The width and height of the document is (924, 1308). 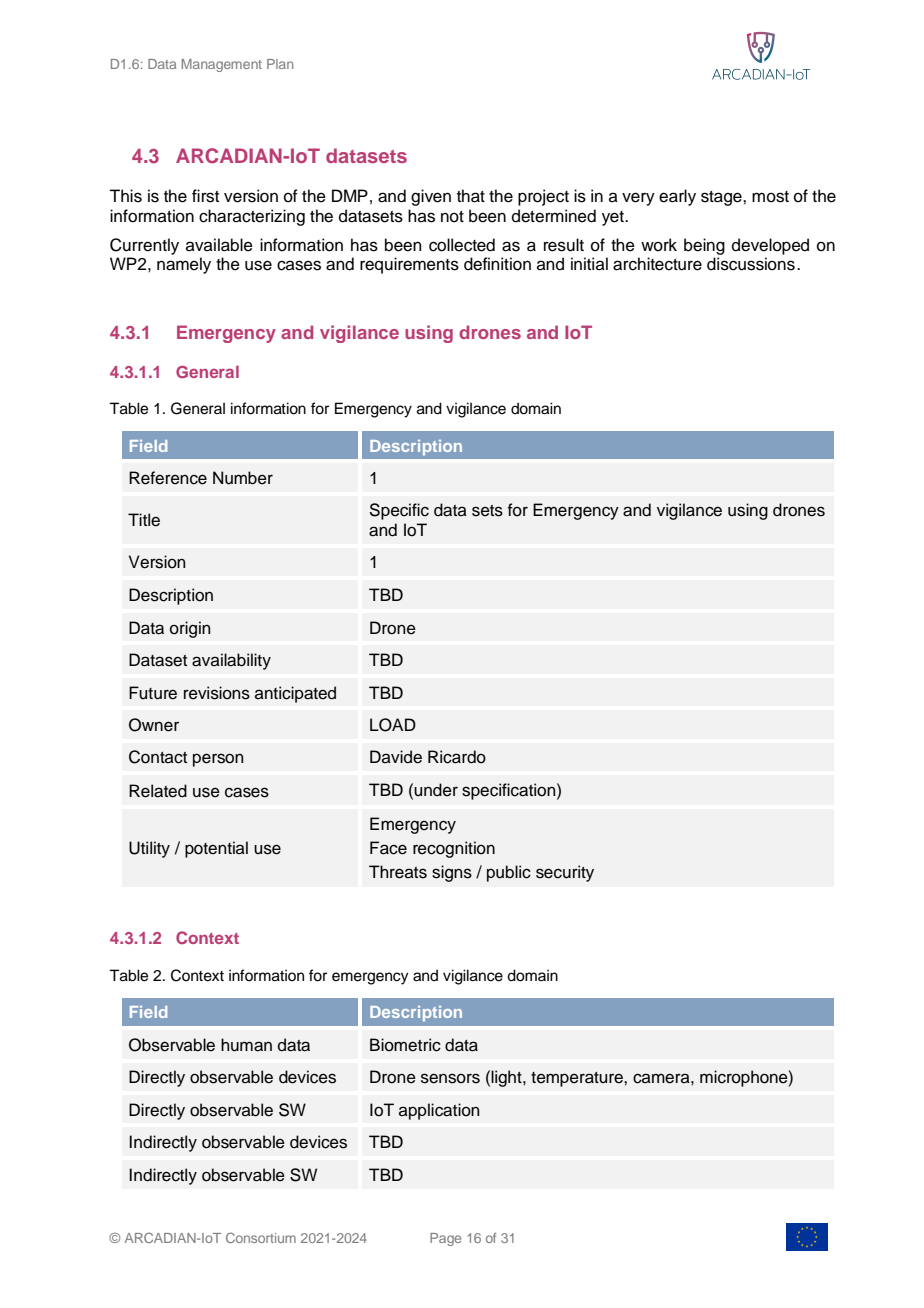 What do you see at coordinates (471, 196) in the document?
I see `that` at bounding box center [471, 196].
